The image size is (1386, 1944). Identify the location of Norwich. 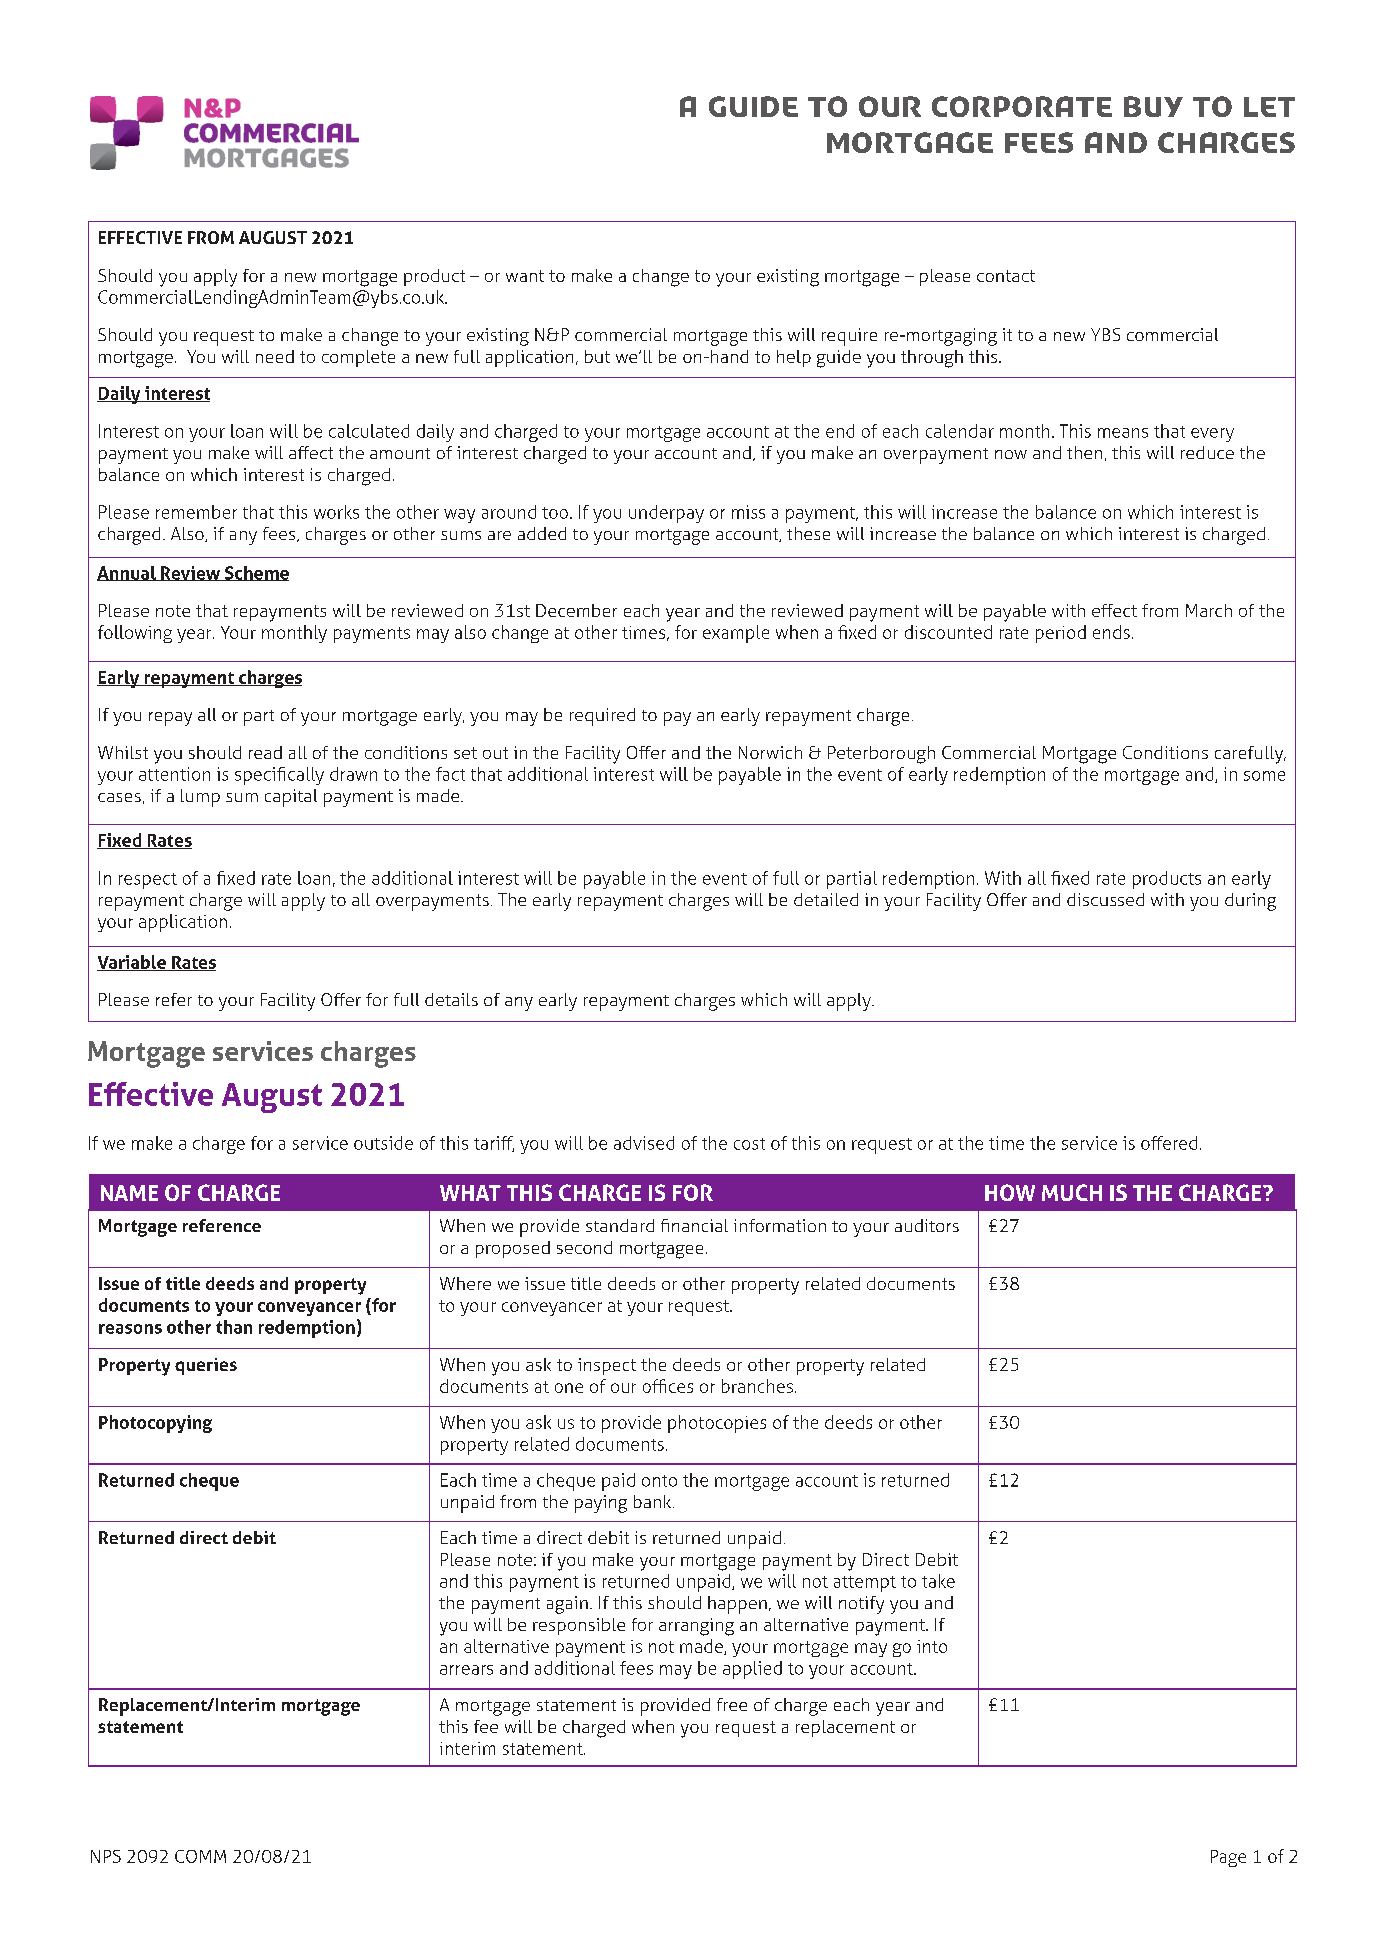
(770, 752).
